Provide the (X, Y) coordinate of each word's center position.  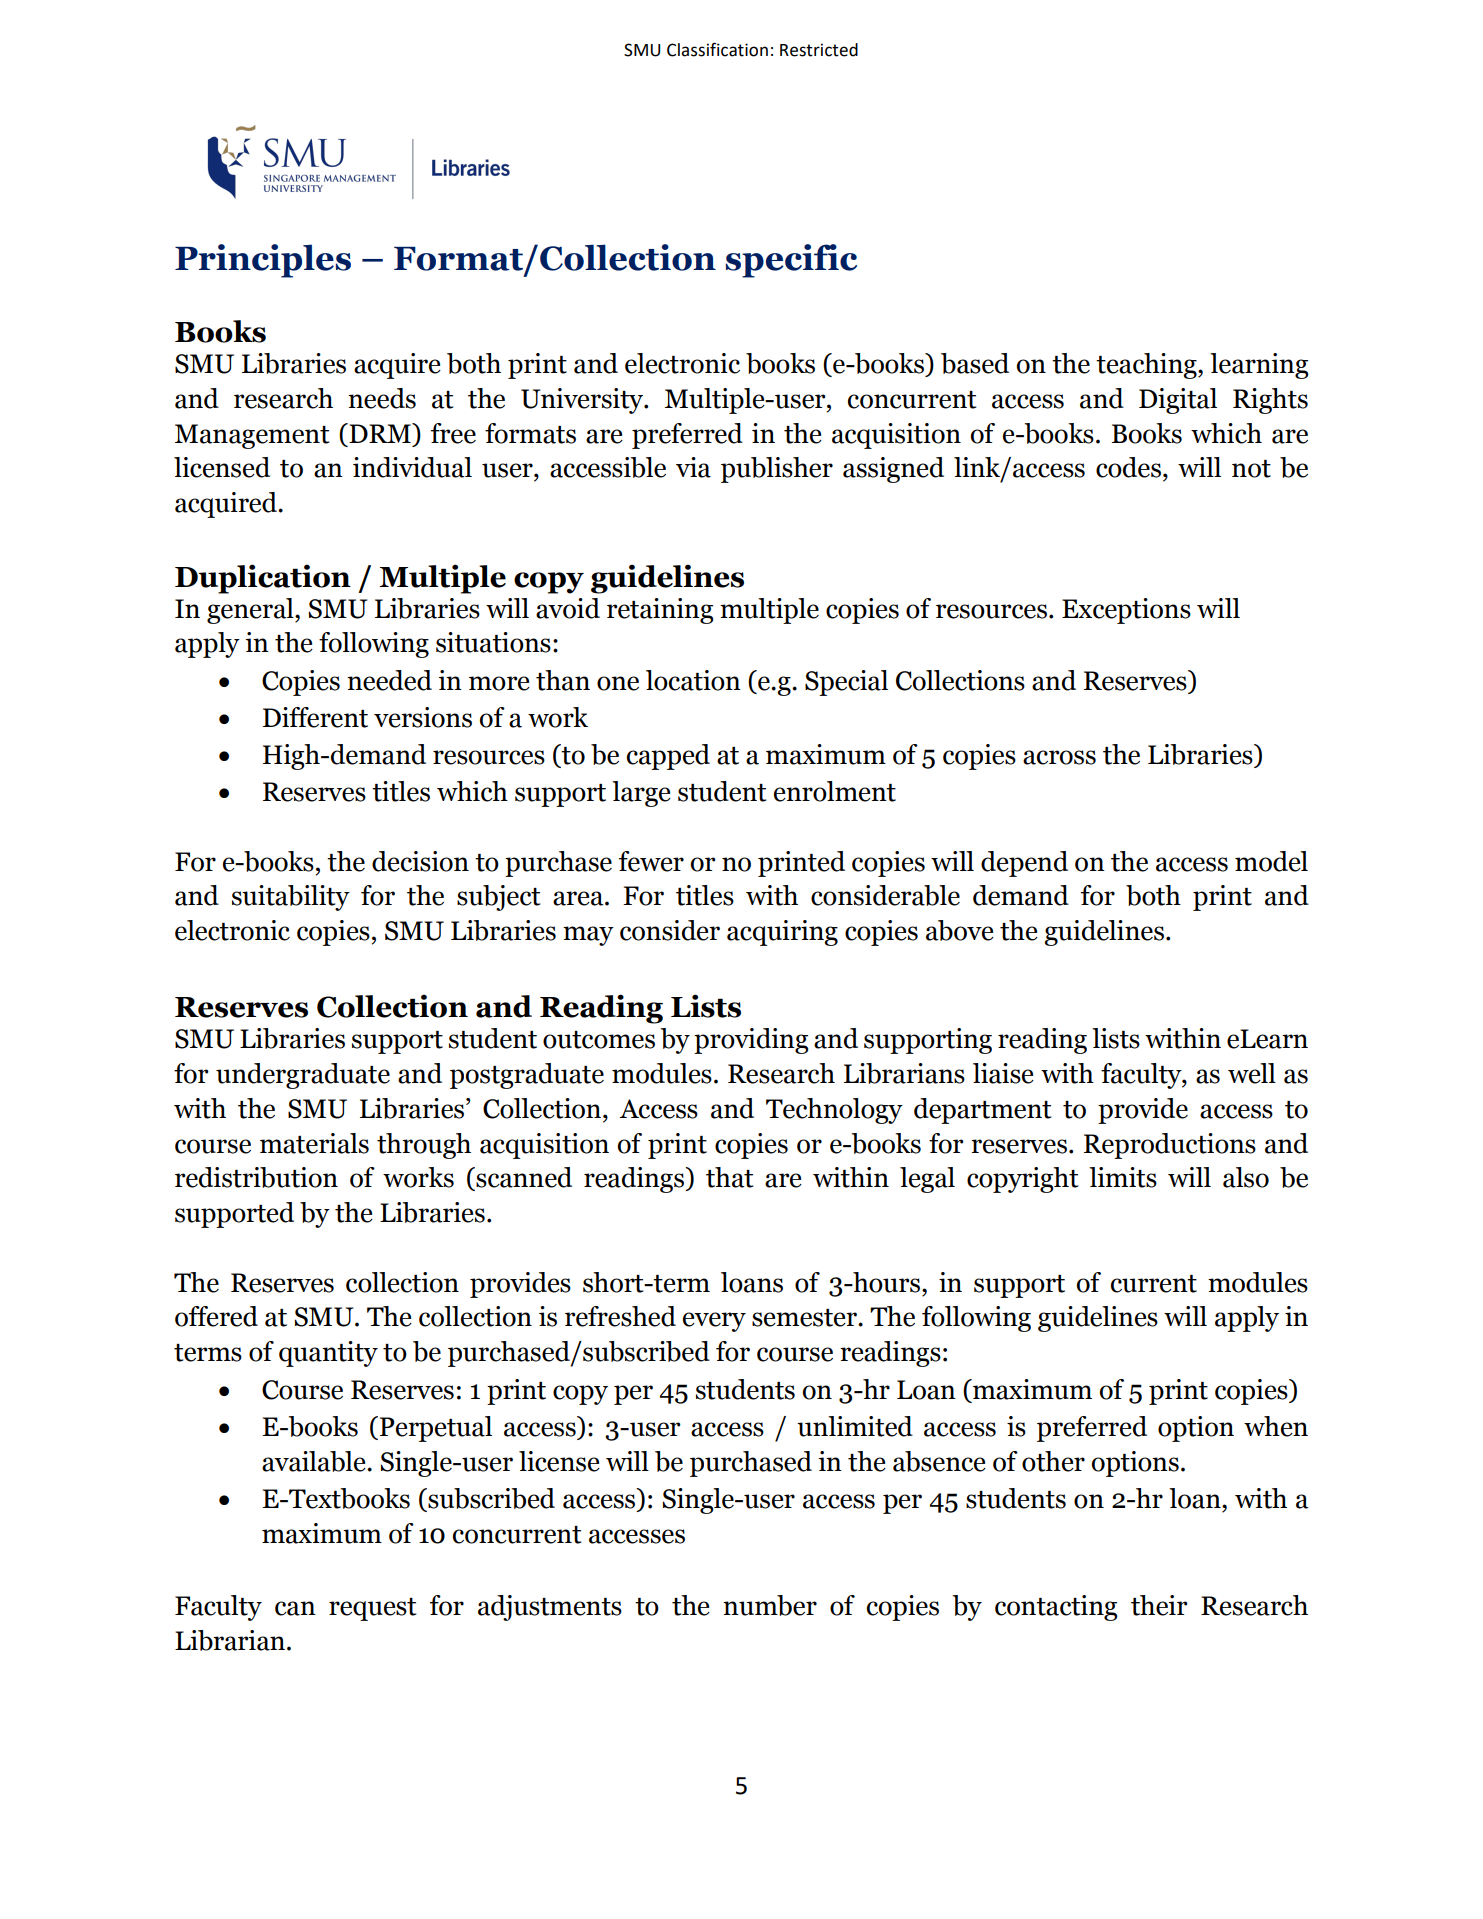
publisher (777, 470)
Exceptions (1126, 611)
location (693, 680)
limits (1123, 1177)
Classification (717, 50)
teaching (1147, 366)
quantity (328, 1354)
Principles (263, 261)
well (1252, 1073)
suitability (291, 898)
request (372, 1609)
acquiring (782, 933)
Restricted (819, 50)
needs (382, 398)
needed (389, 680)
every (714, 1322)
